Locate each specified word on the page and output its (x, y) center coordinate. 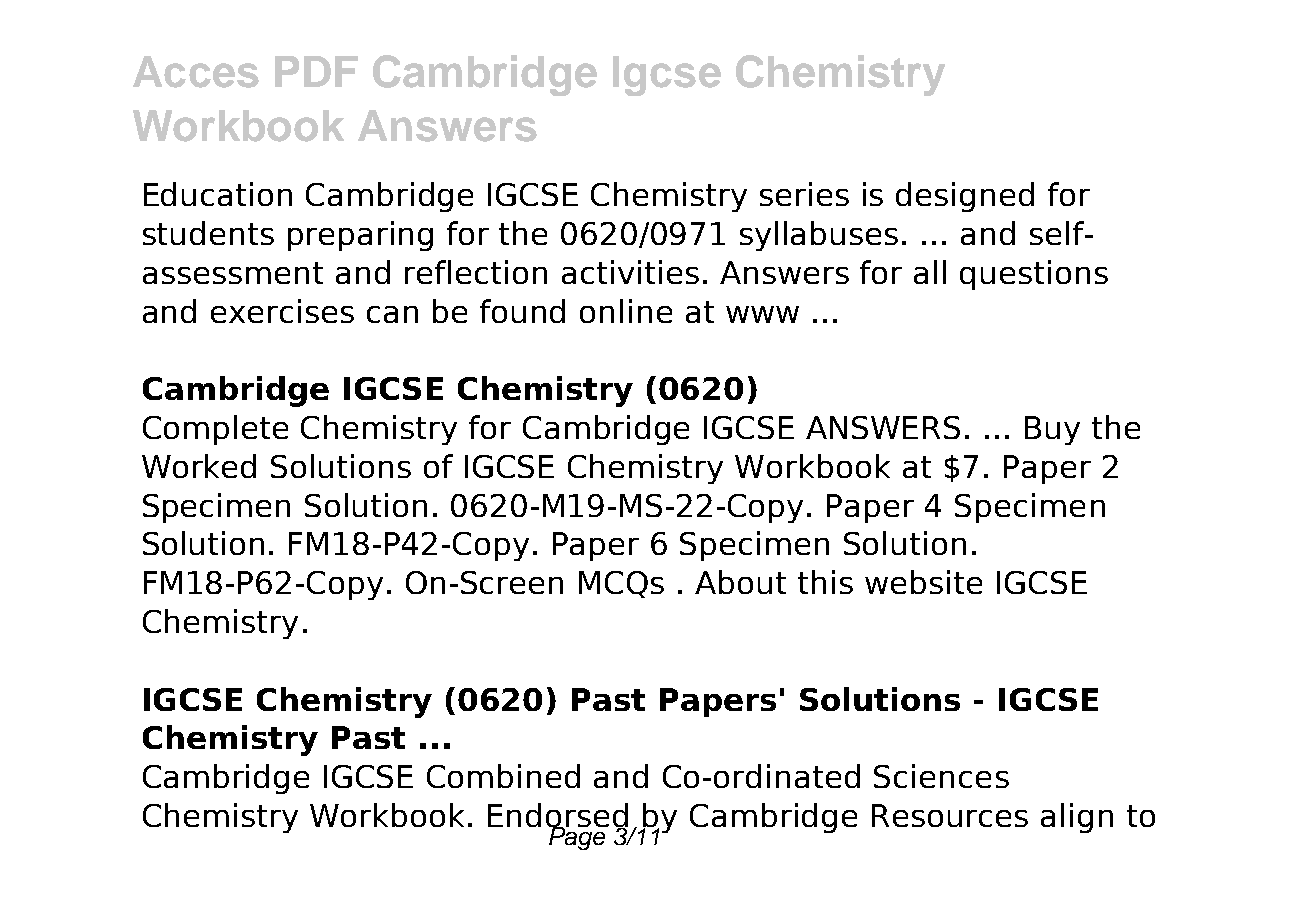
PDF (316, 71)
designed (965, 197)
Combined (503, 776)
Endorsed (558, 816)
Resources (950, 815)
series (804, 194)
